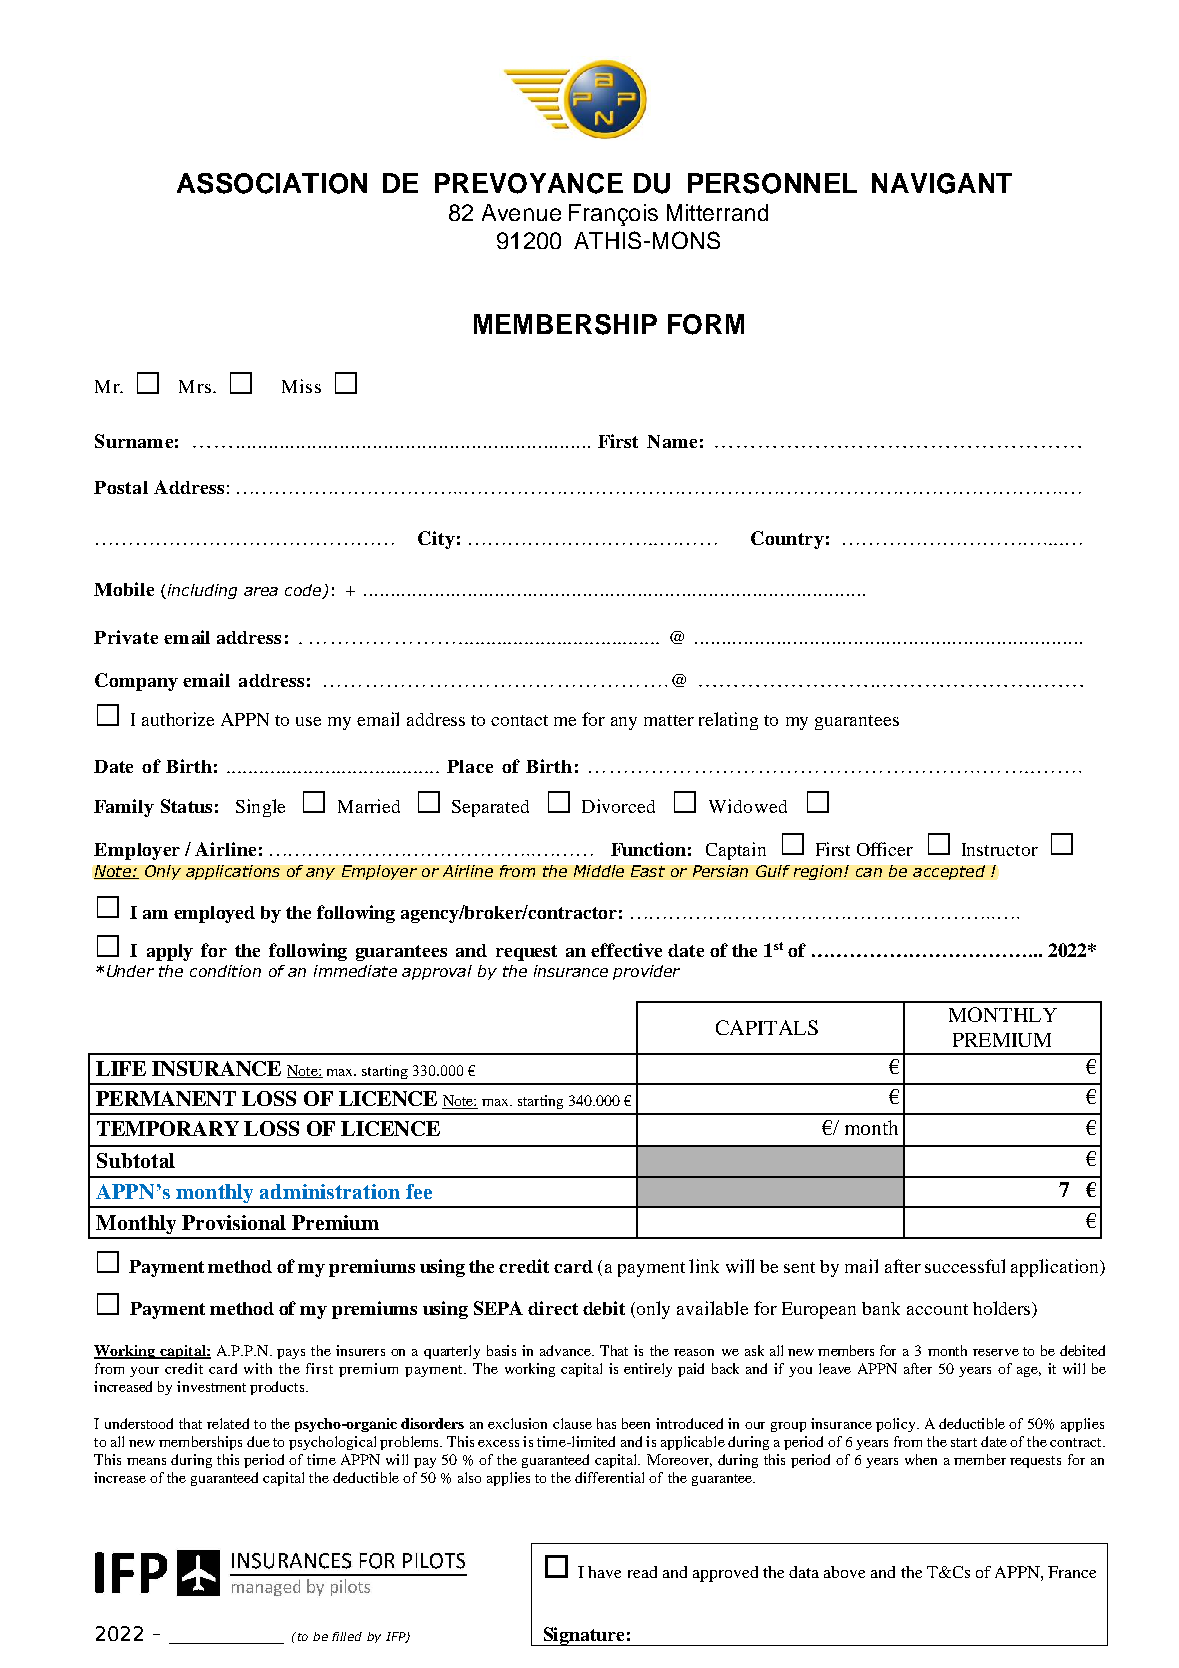 The height and width of the page is (1668, 1179). I want to click on PERSONNEL, so click(772, 183).
